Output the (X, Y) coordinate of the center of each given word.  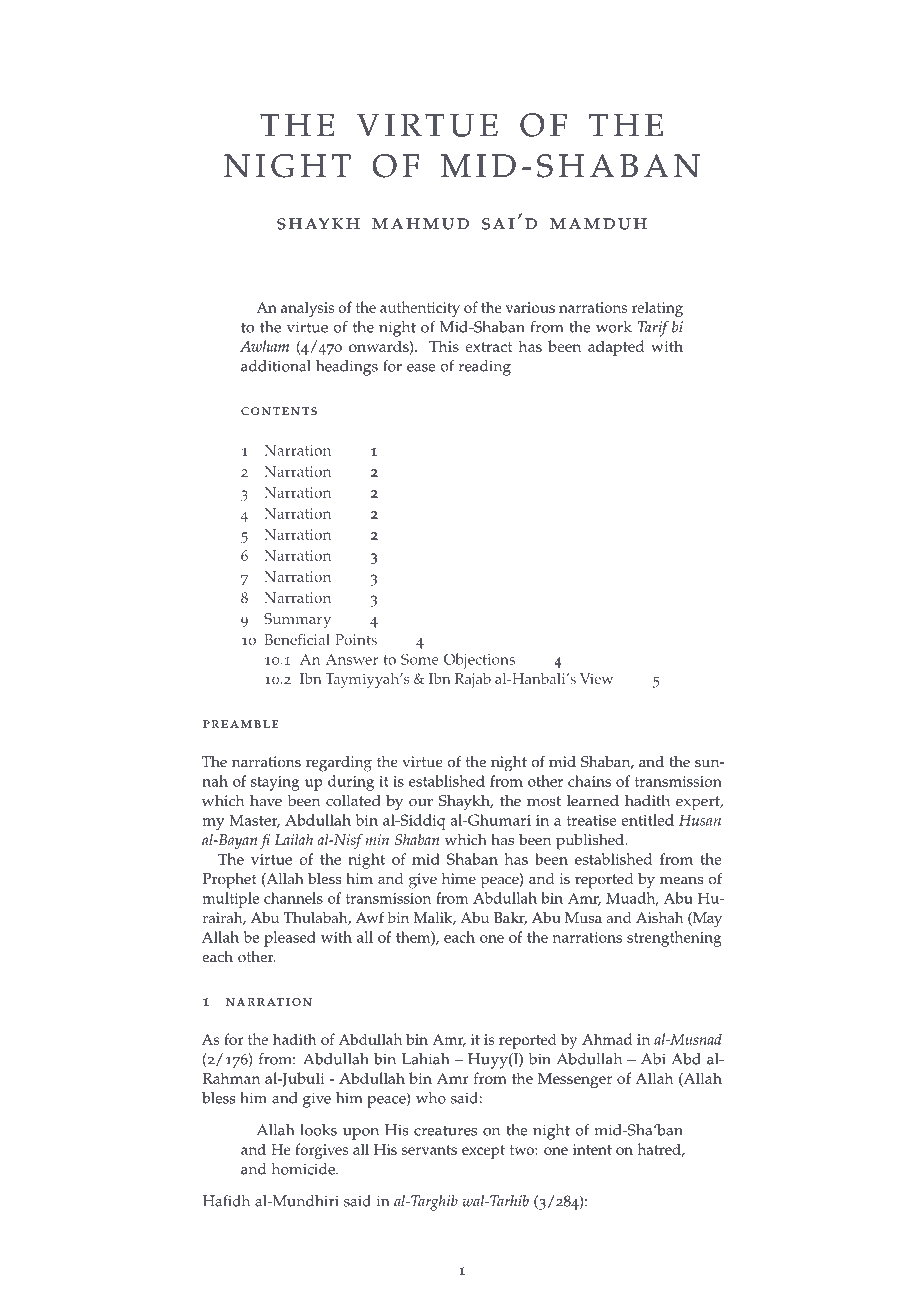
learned (593, 801)
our (421, 802)
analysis (307, 309)
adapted (616, 348)
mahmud (420, 224)
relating (657, 309)
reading (485, 368)
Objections (479, 661)
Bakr (510, 919)
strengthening (674, 939)
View (596, 678)
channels (293, 898)
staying (275, 783)
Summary (297, 620)
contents (279, 411)
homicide (304, 1169)
